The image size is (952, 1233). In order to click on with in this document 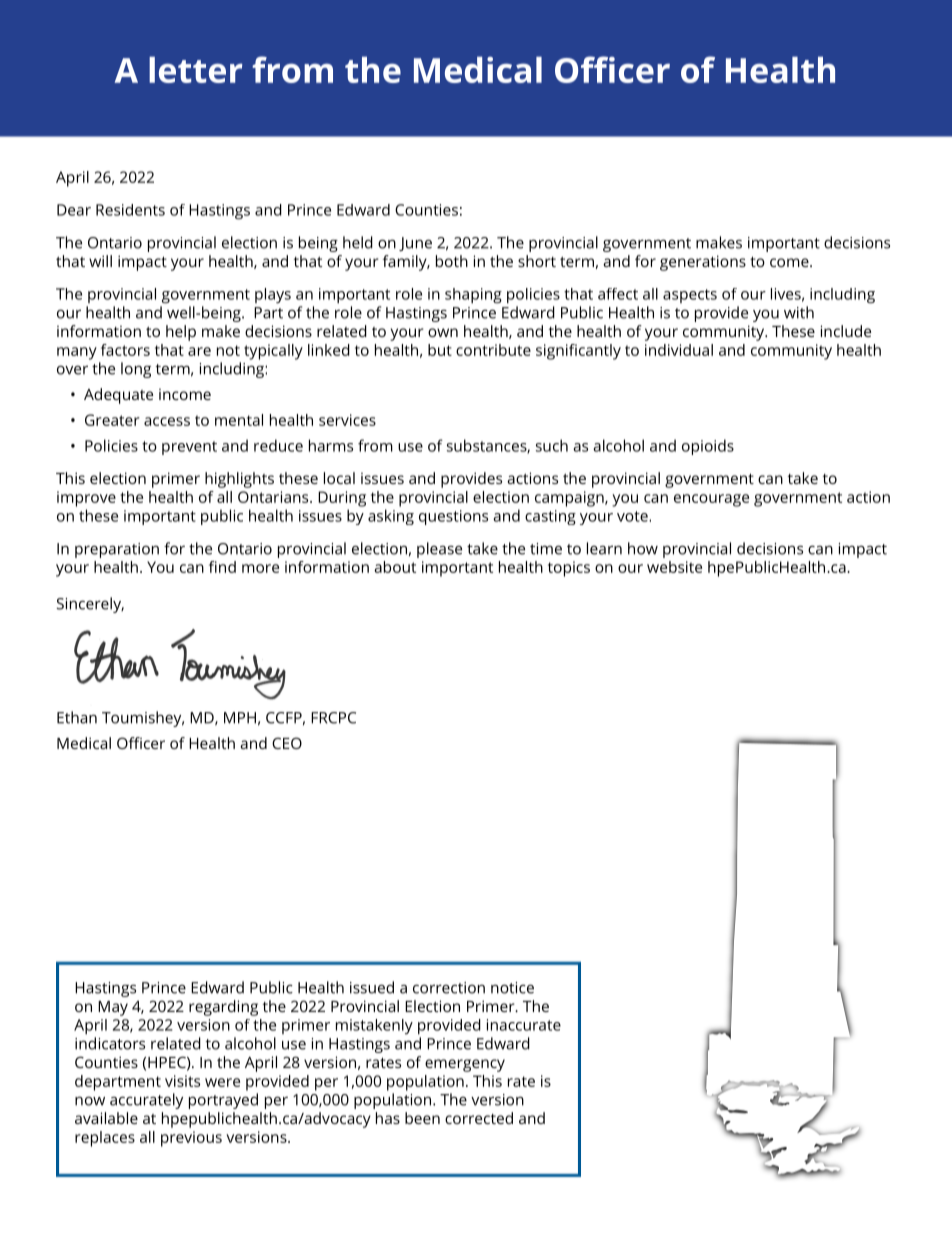, I will do `click(799, 312)`.
